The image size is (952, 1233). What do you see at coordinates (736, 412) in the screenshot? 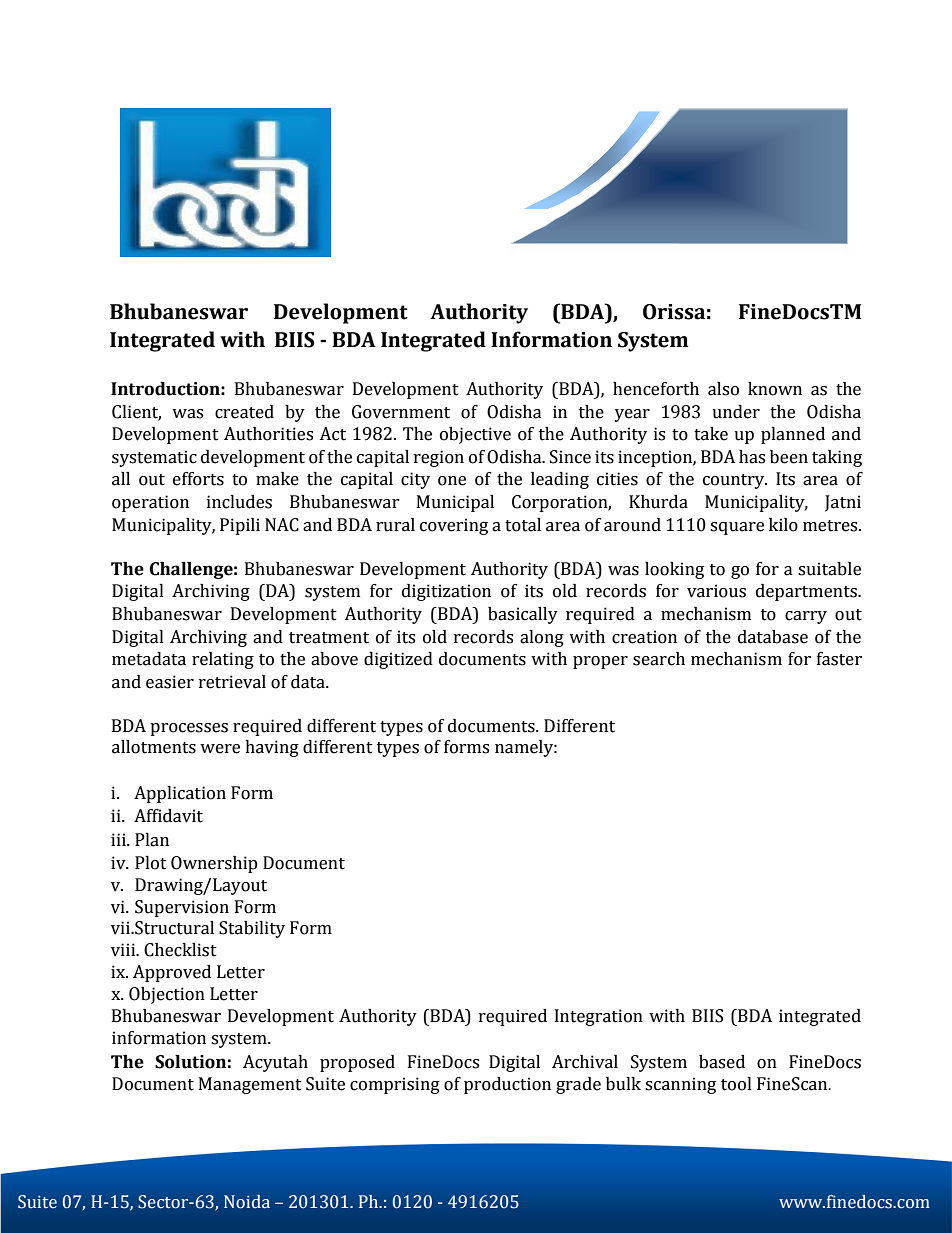
I see `under` at bounding box center [736, 412].
